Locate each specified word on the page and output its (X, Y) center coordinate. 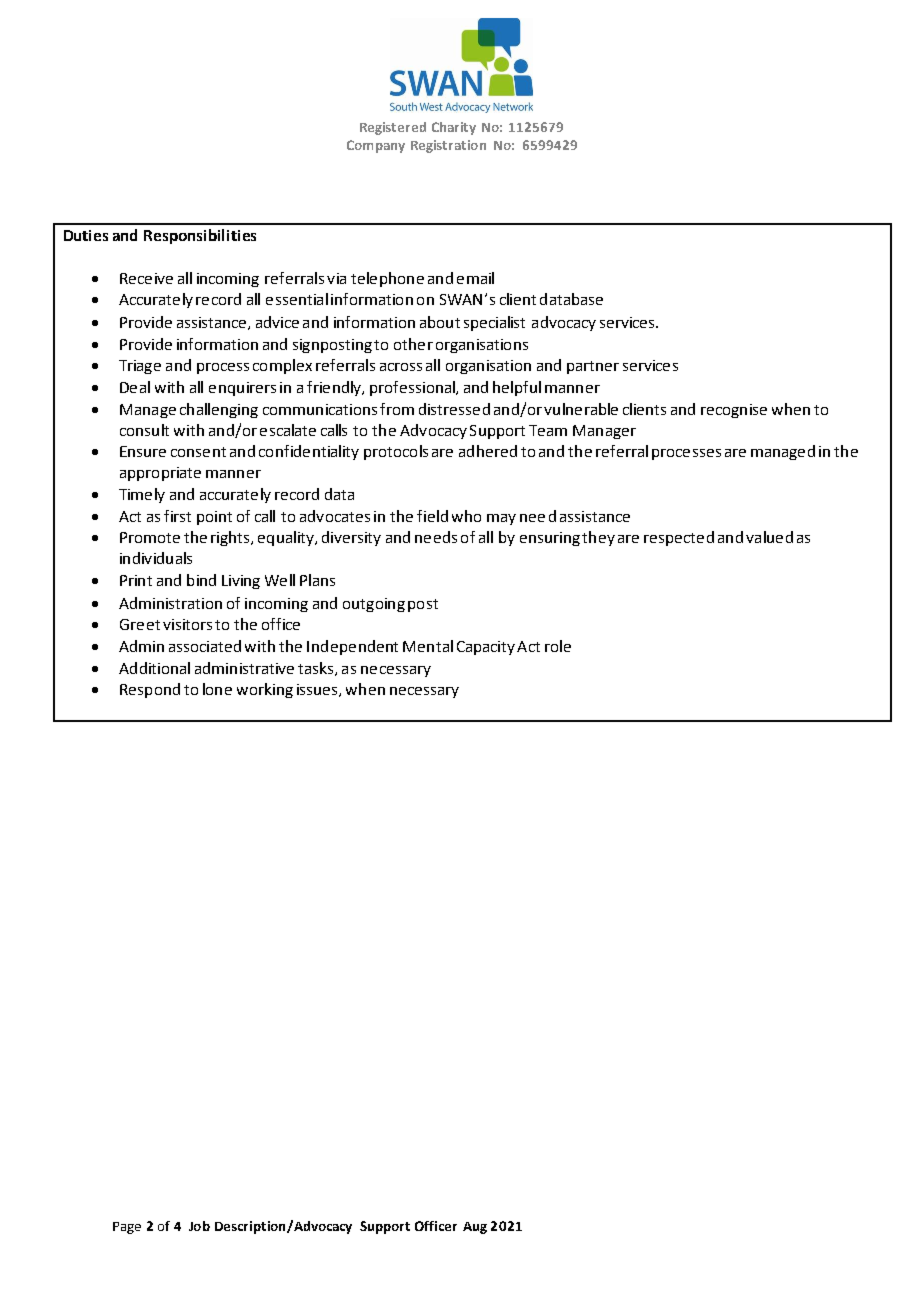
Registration (448, 146)
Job (199, 1226)
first (177, 516)
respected (679, 538)
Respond (150, 690)
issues (318, 690)
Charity (454, 128)
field (432, 516)
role (558, 646)
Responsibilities (200, 236)
